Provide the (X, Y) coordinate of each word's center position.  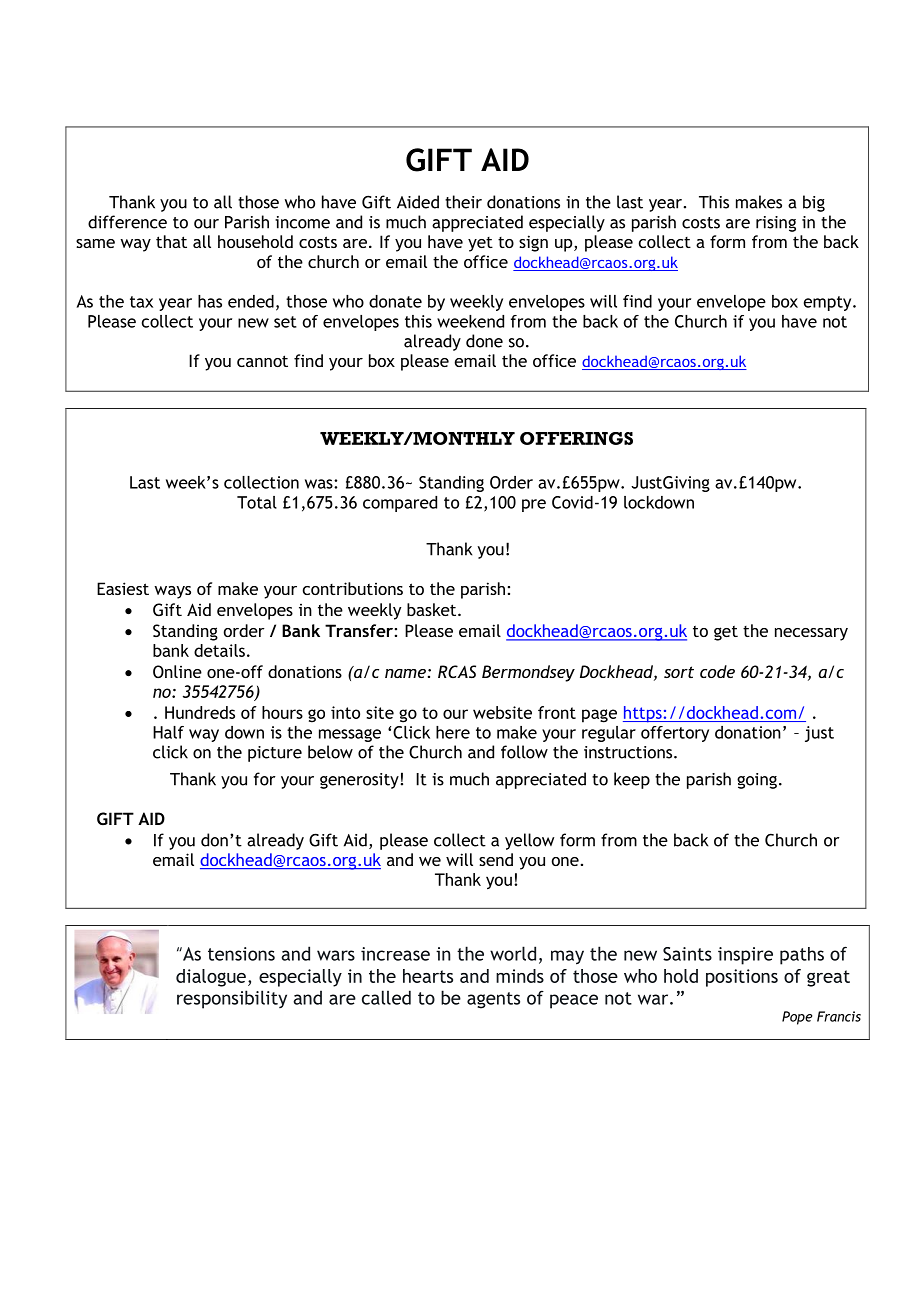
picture (275, 754)
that (171, 241)
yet (480, 244)
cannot (262, 361)
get (726, 633)
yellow (529, 841)
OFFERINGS (576, 438)
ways (172, 592)
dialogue (211, 978)
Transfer (359, 630)
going (757, 781)
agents (493, 1000)
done (484, 341)
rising (776, 224)
